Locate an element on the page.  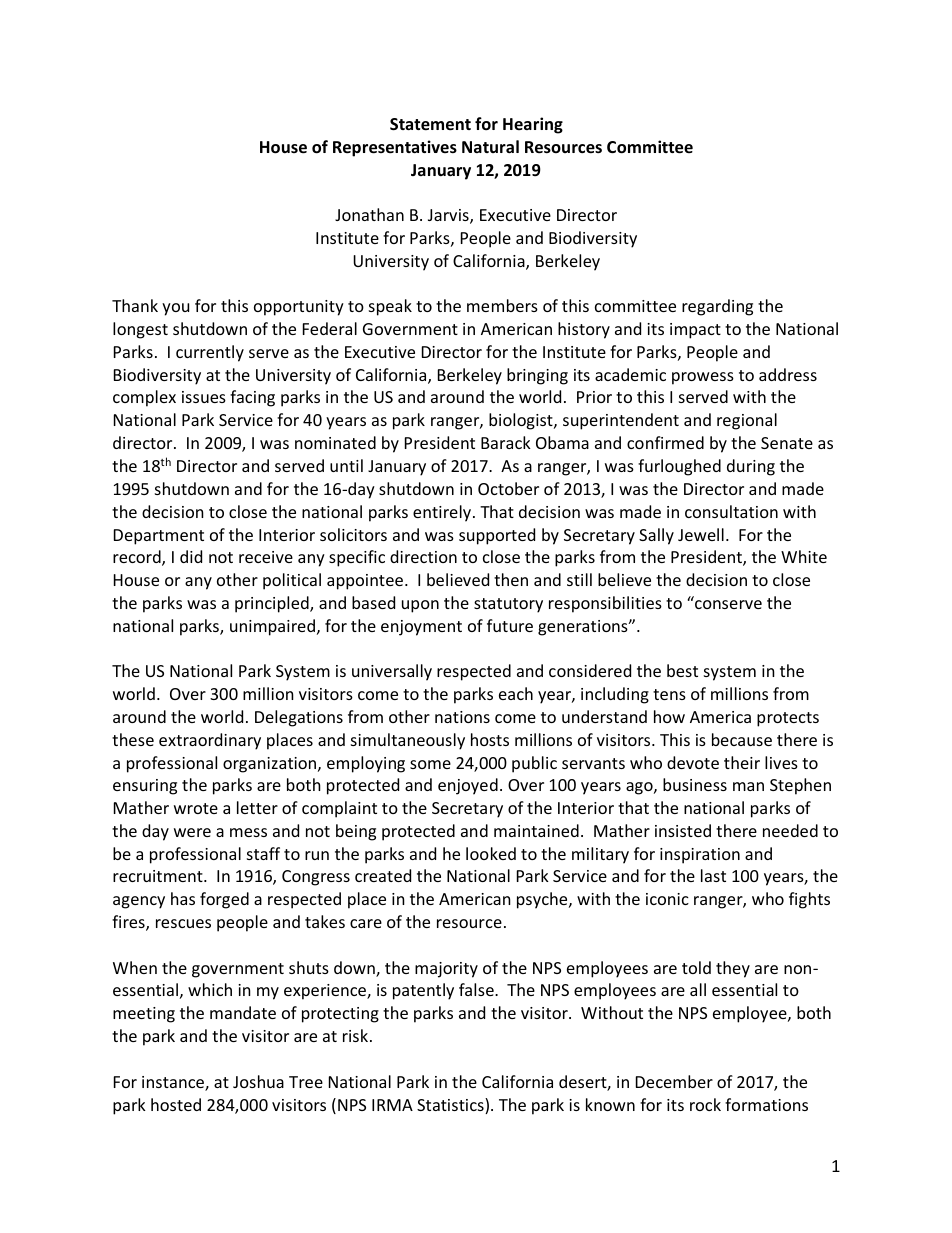
their is located at coordinates (742, 762).
